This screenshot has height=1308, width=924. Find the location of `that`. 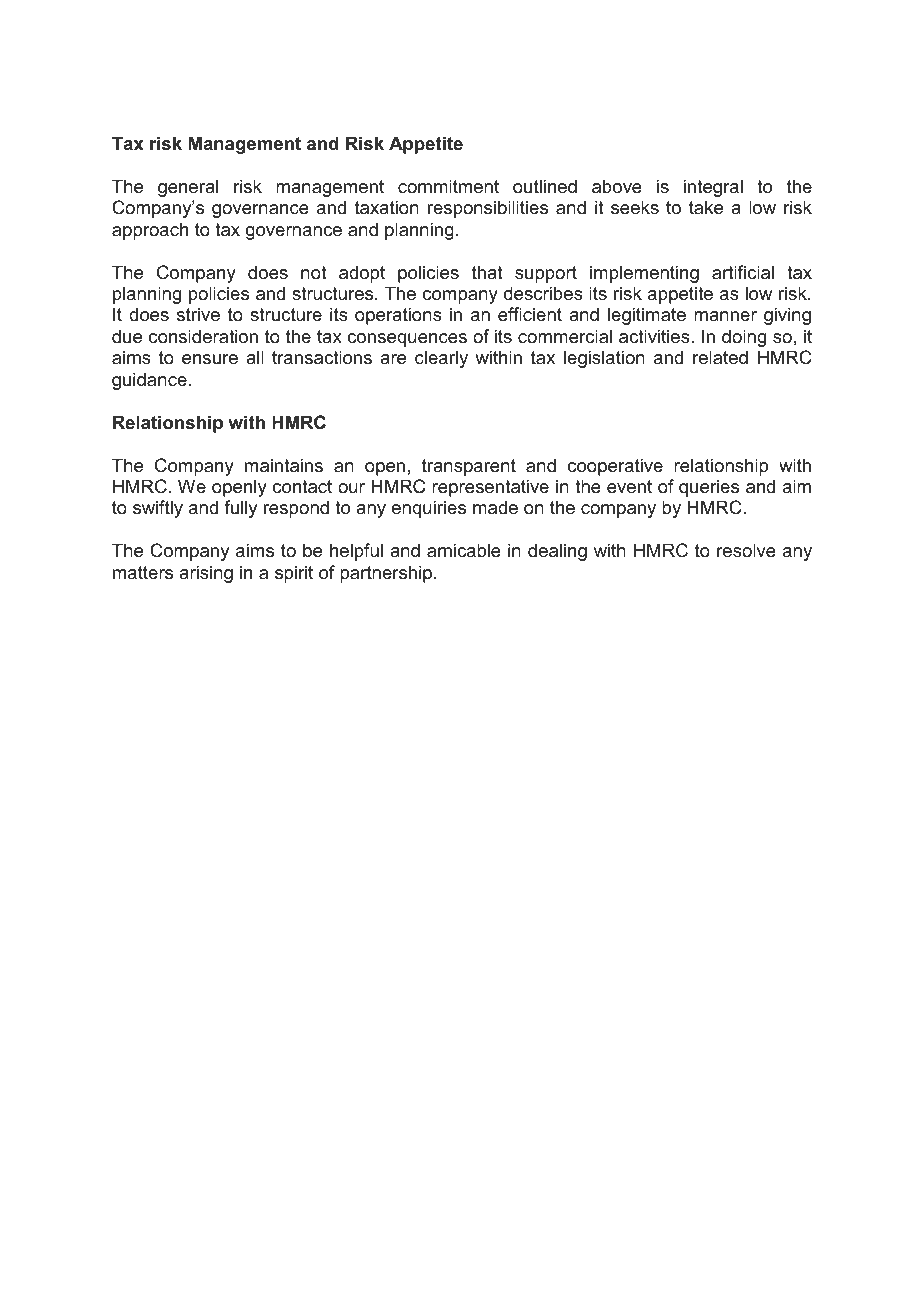

that is located at coordinates (487, 272).
